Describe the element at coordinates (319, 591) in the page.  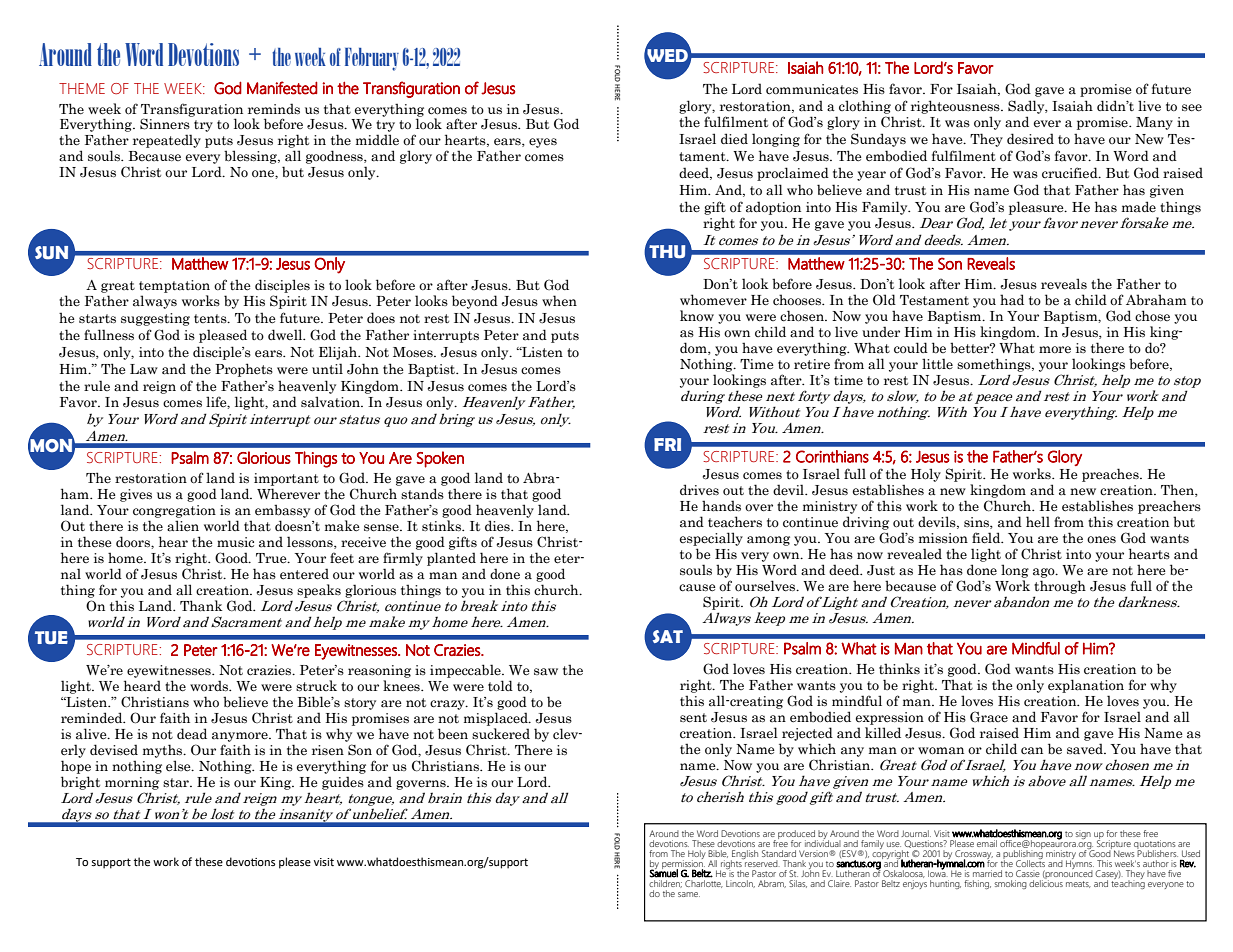
I see `speaks` at that location.
